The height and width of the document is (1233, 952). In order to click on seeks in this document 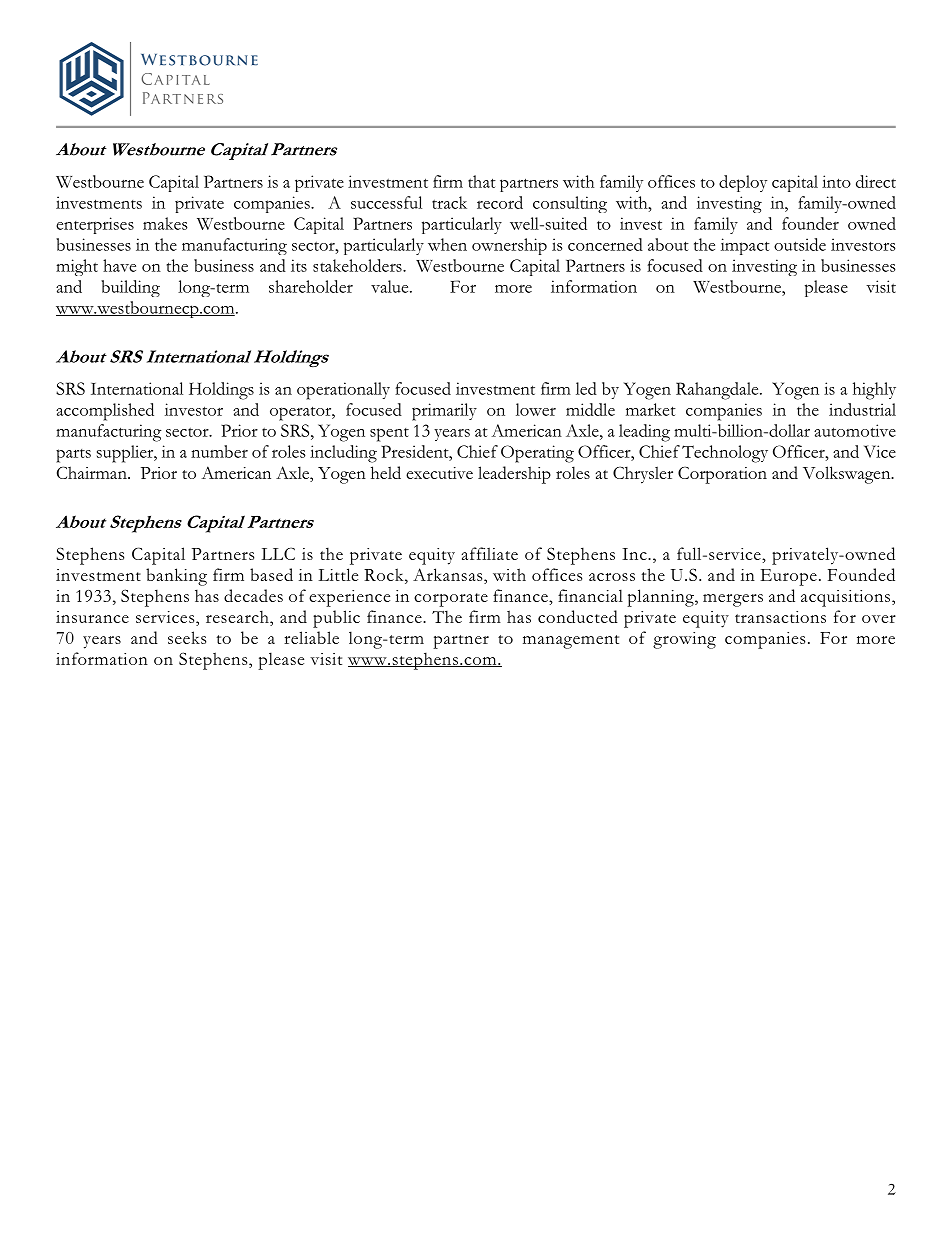, I will do `click(187, 637)`.
